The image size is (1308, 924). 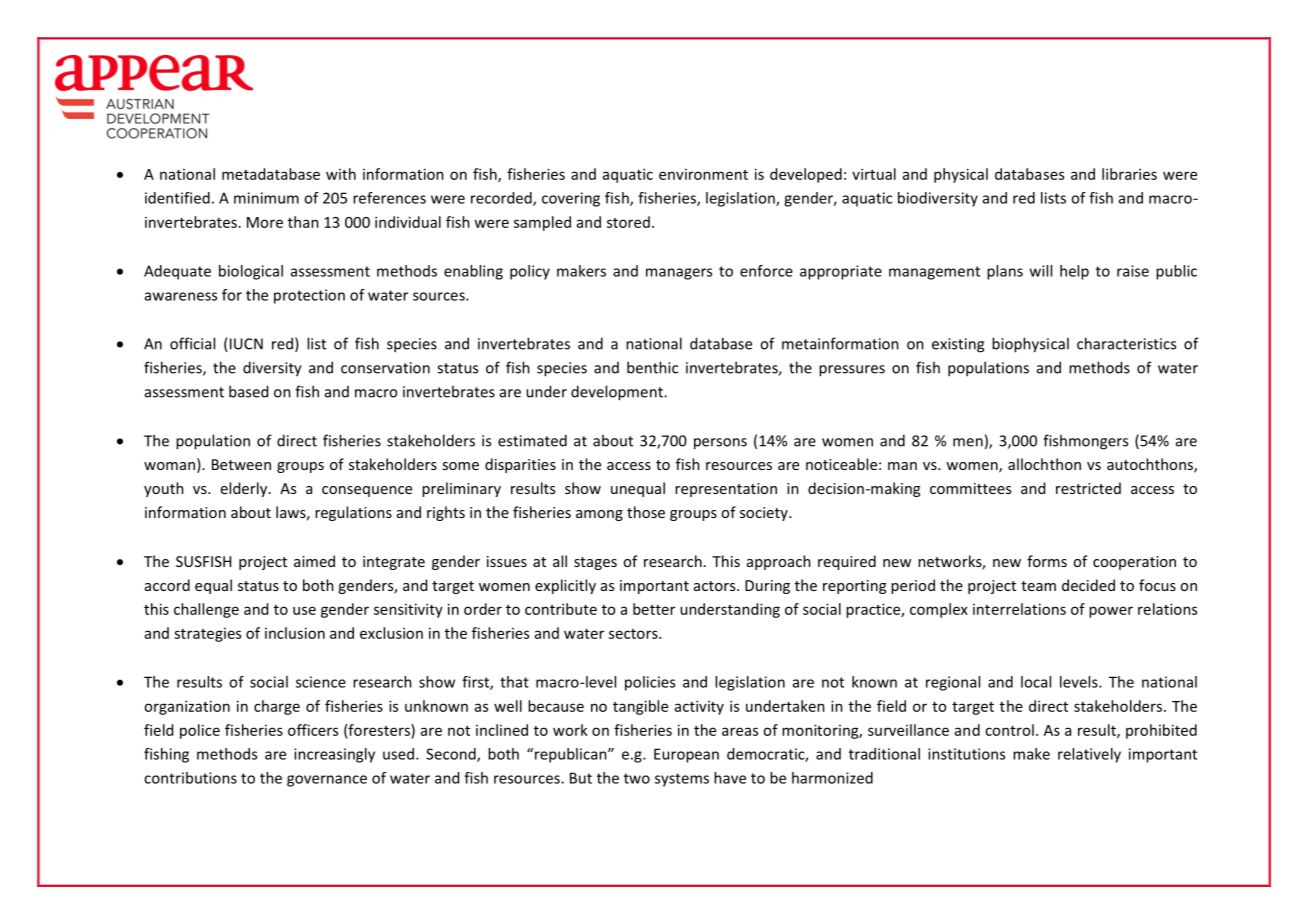 I want to click on increasingly, so click(x=334, y=755).
